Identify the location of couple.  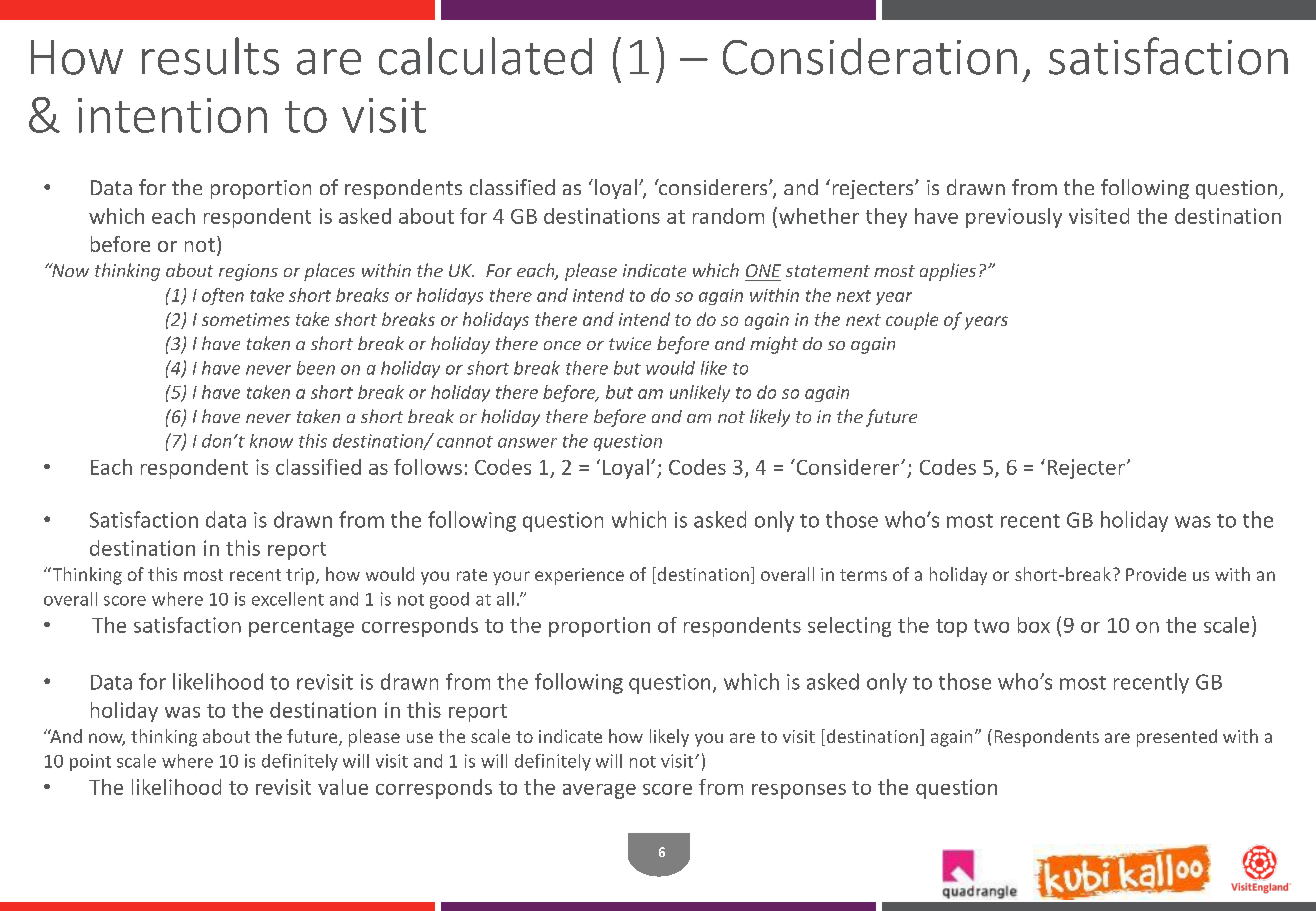
(912, 321).
